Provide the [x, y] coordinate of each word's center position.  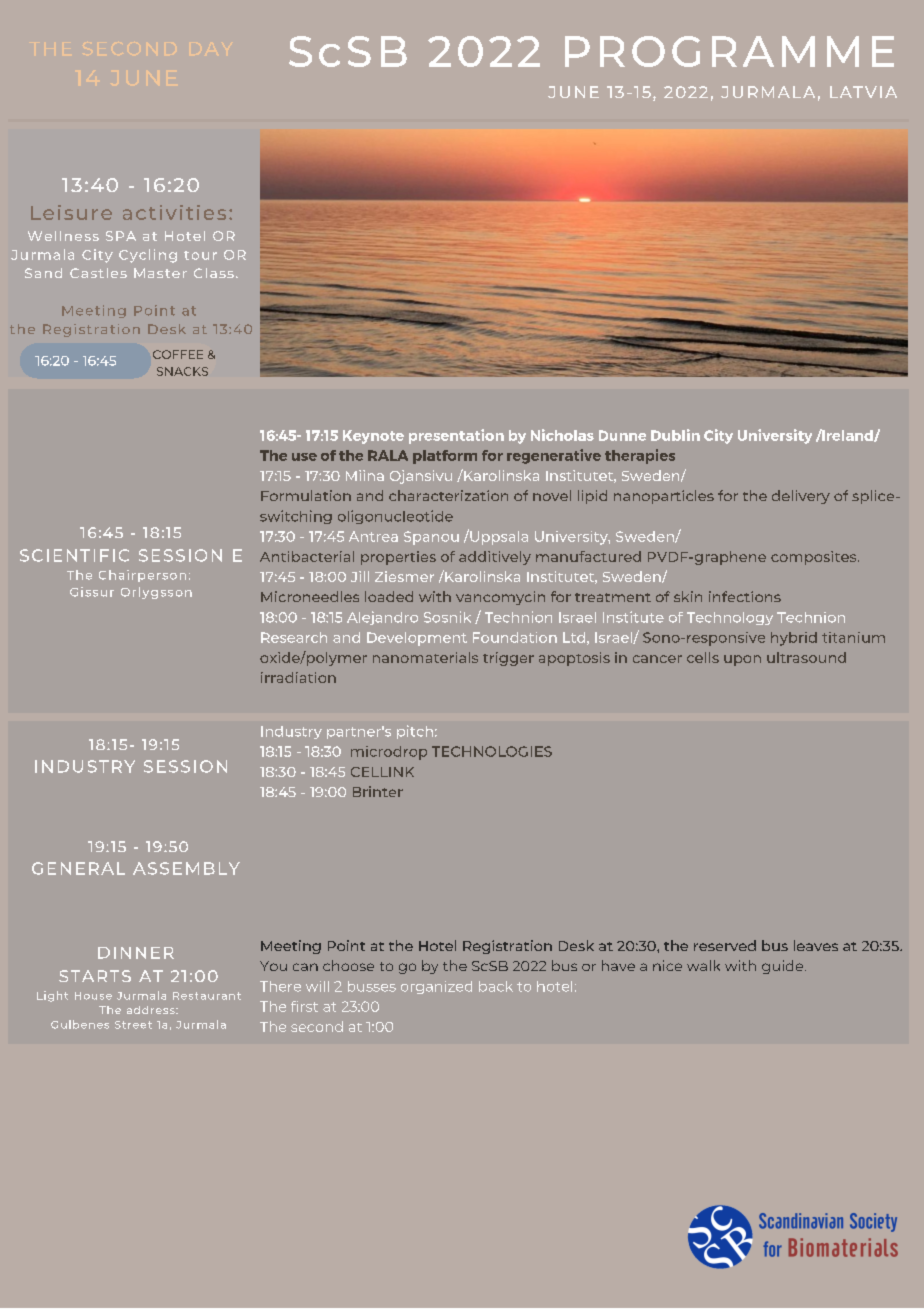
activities [174, 212]
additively [495, 558]
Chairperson [142, 576]
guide [784, 967]
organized [436, 987]
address [152, 1010]
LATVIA [863, 92]
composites [815, 558]
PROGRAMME [729, 51]
